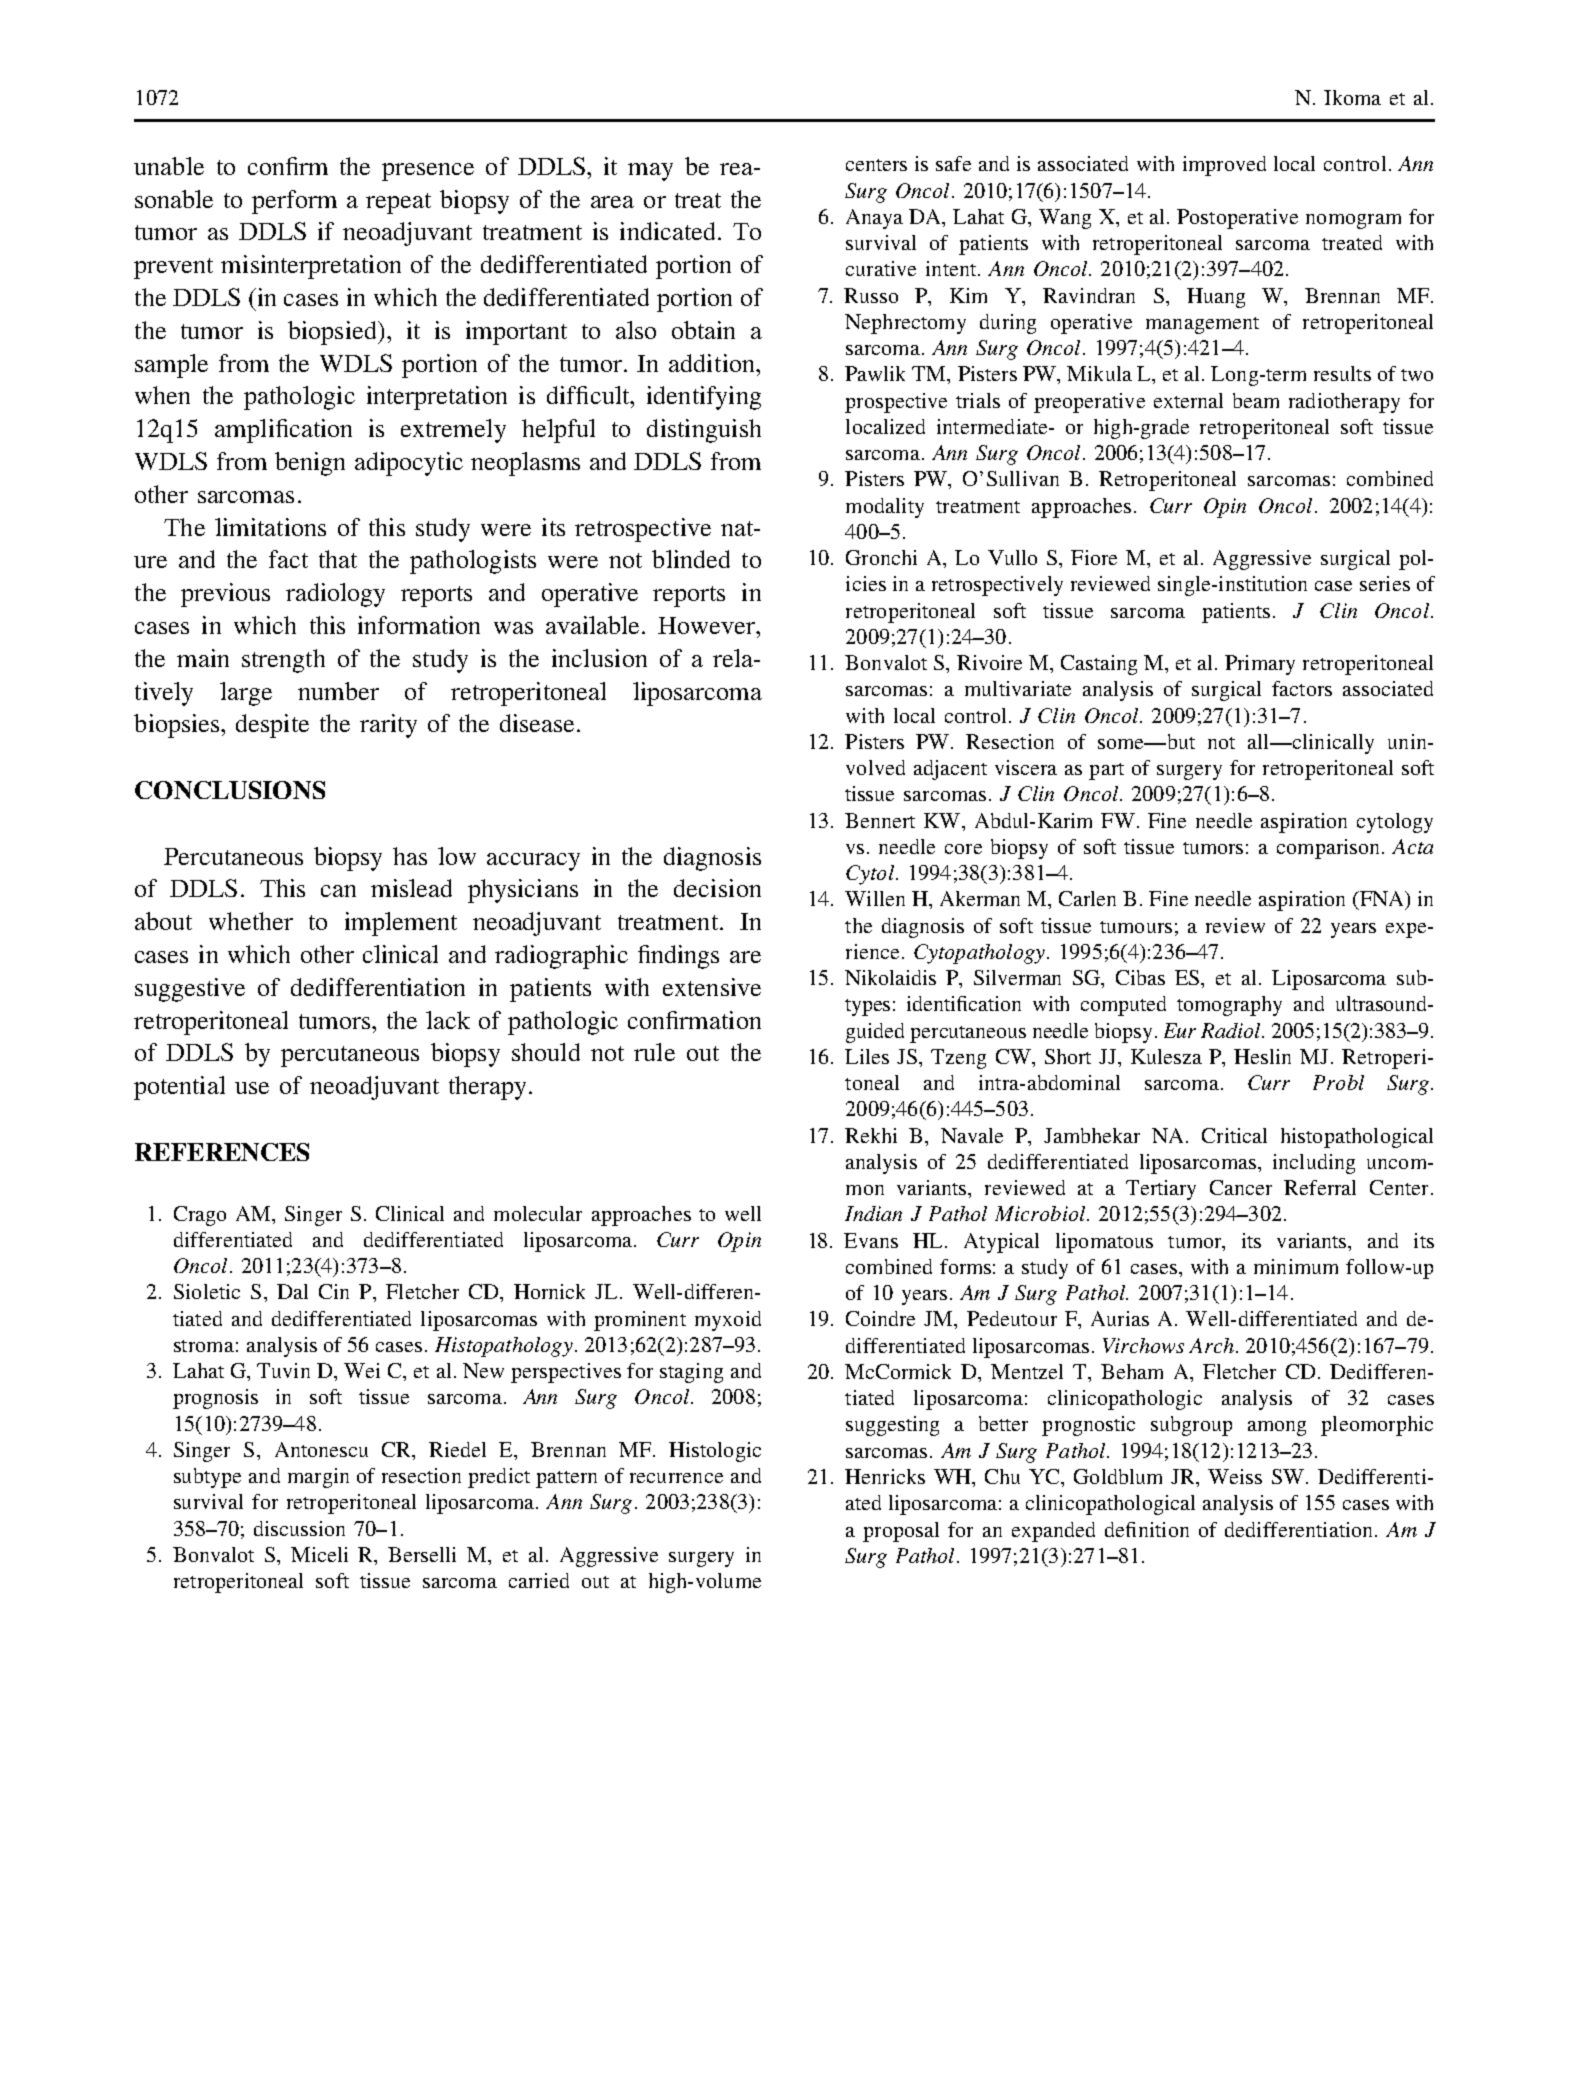 Image resolution: width=1569 pixels, height=2084 pixels. I want to click on REFERENCES, so click(222, 1152).
